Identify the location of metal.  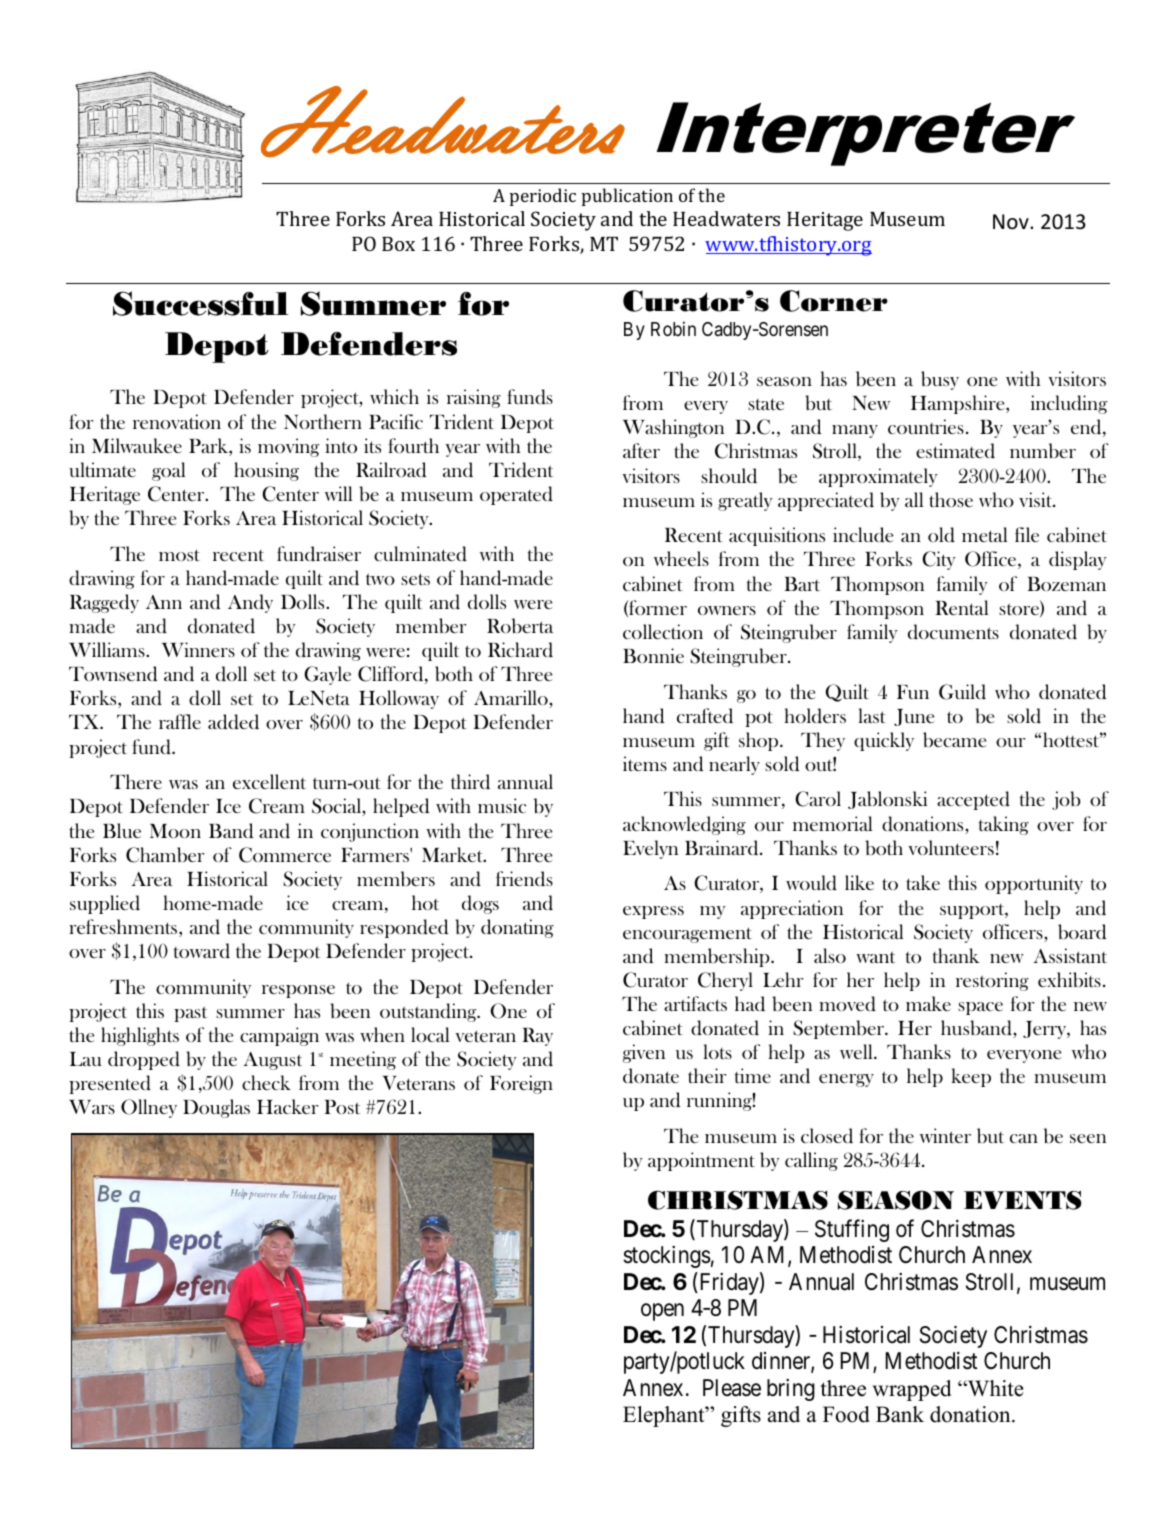
(984, 534).
